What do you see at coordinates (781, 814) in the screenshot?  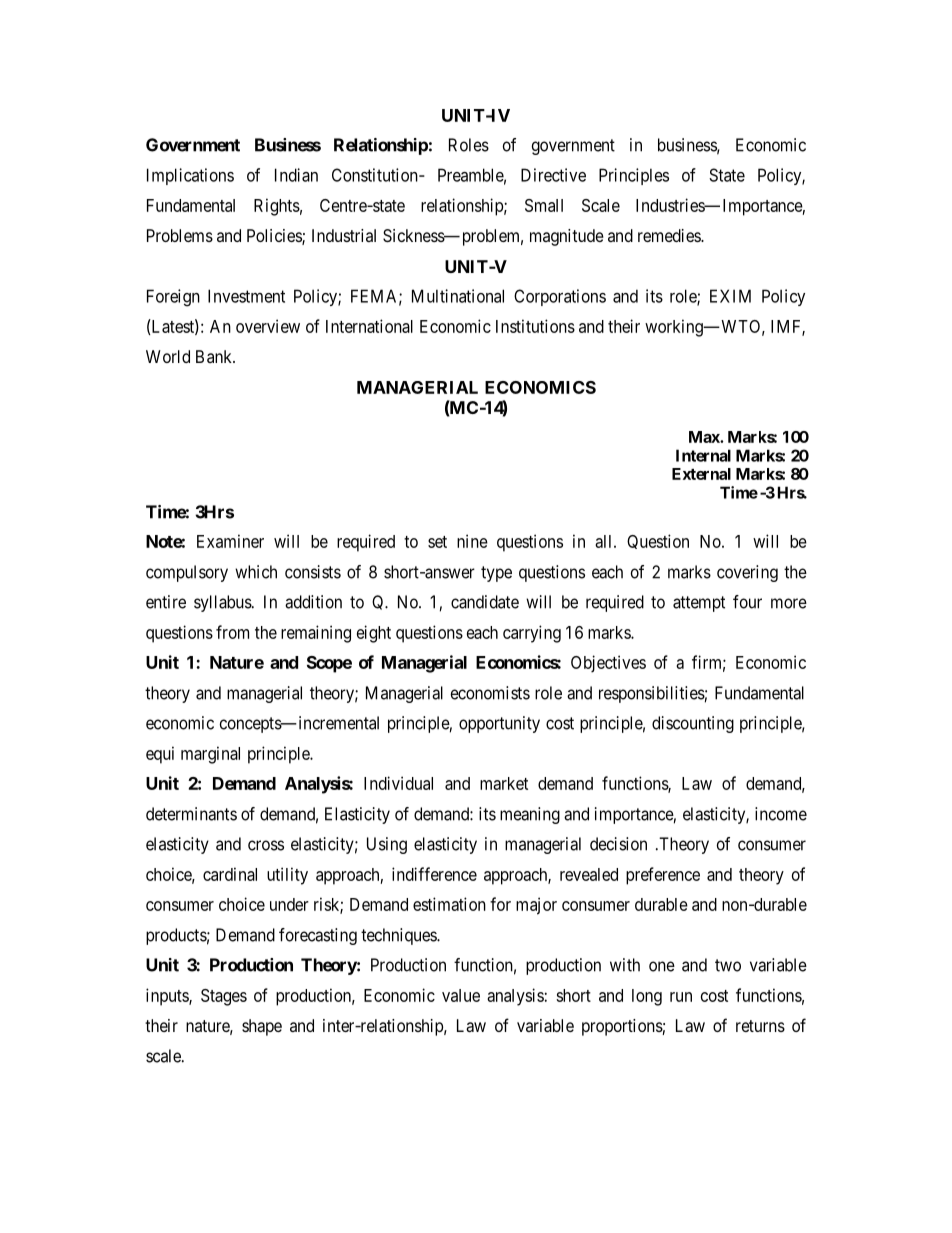 I see `income` at bounding box center [781, 814].
